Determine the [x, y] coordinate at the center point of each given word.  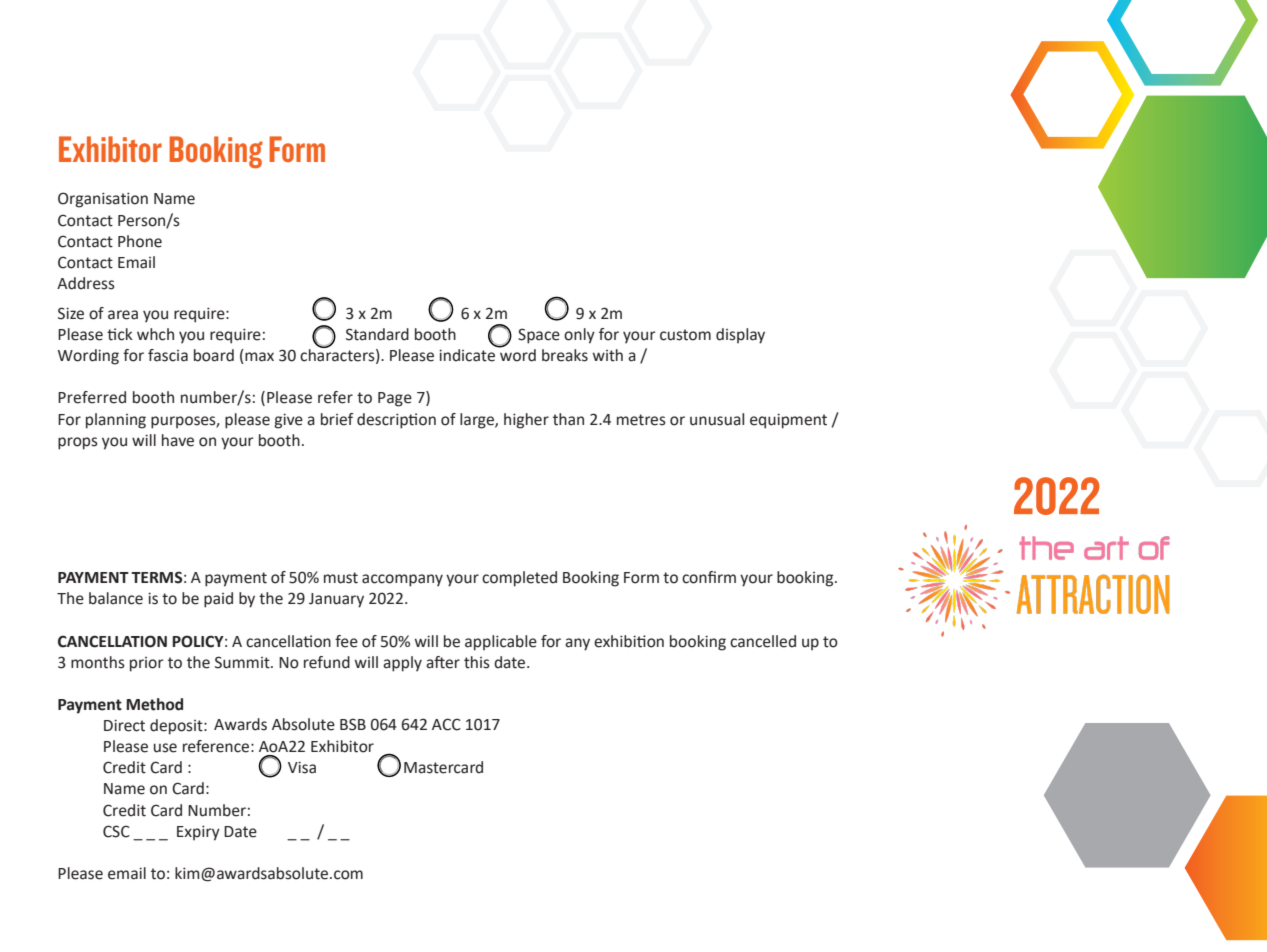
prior [147, 664]
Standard [377, 334]
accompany [402, 580]
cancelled [763, 641]
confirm [709, 577]
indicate [467, 355]
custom [685, 335]
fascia [168, 355]
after [443, 662]
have [178, 440]
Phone [140, 241]
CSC [116, 831]
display [740, 336]
